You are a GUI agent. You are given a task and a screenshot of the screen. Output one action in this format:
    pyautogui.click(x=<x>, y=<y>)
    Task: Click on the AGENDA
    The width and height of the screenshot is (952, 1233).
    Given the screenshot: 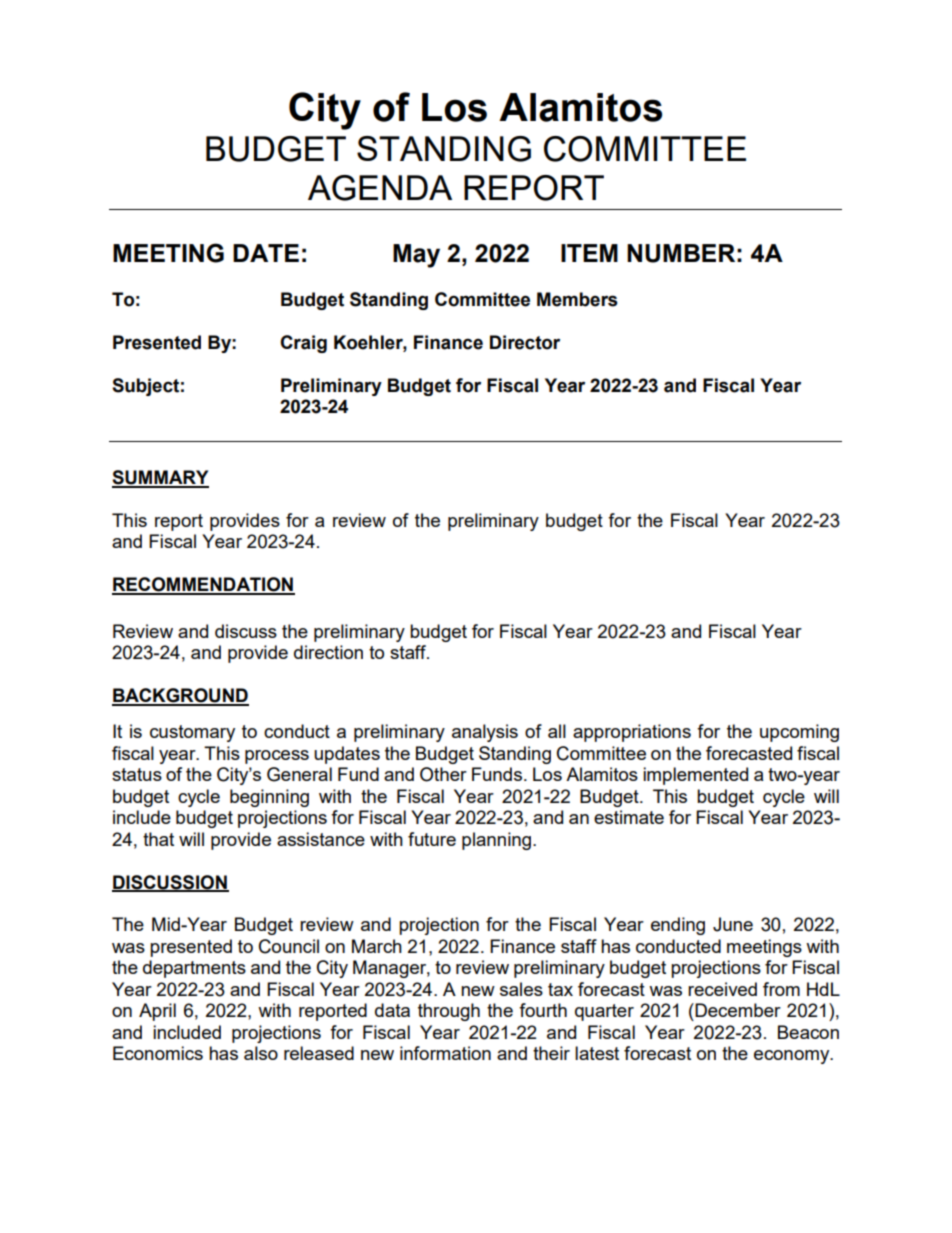 What is the action you would take?
    pyautogui.click(x=380, y=188)
